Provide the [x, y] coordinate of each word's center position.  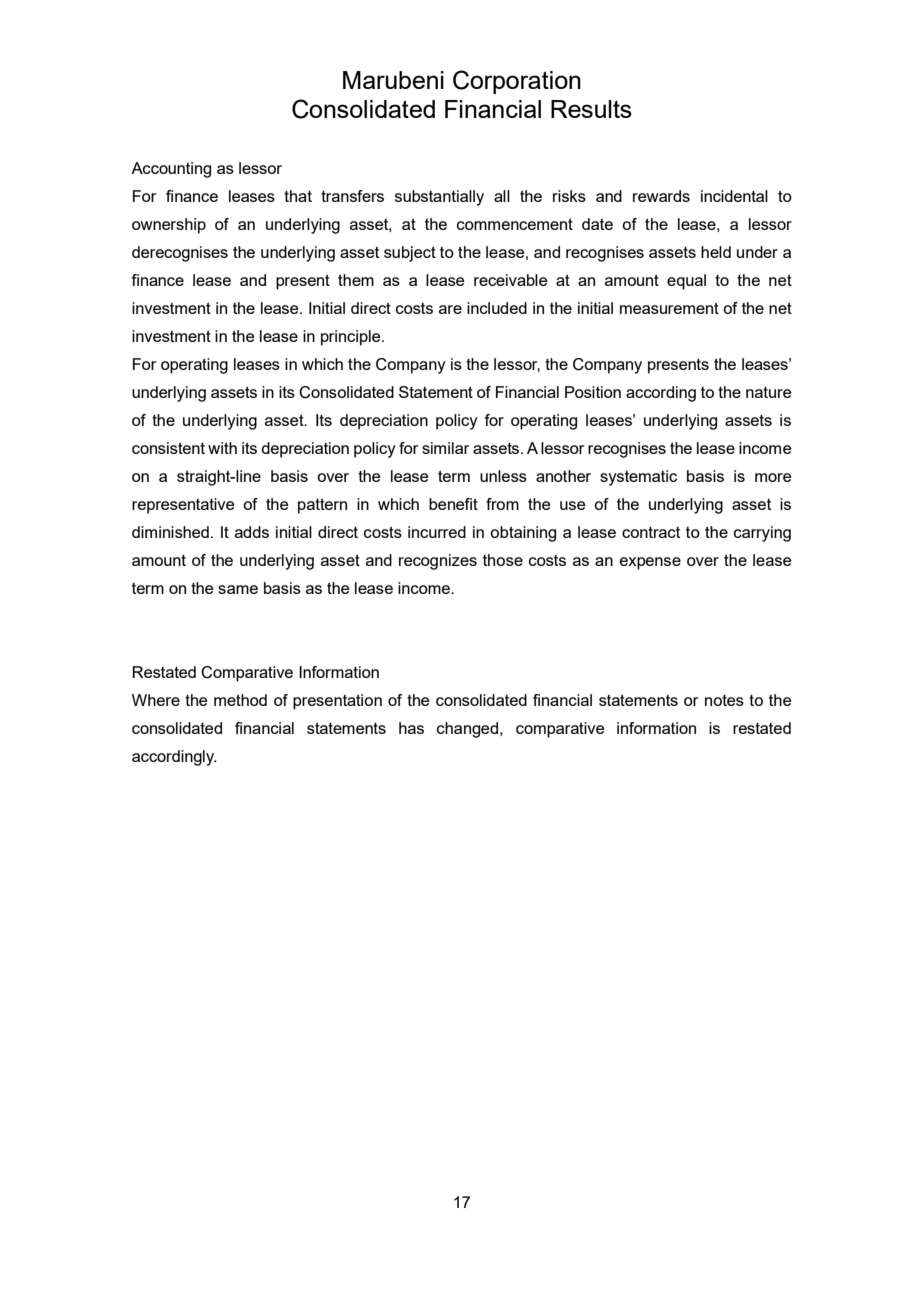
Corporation [517, 82]
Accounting [171, 170]
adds [252, 532]
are [450, 309]
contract [651, 532]
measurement [669, 308]
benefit [453, 504]
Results [591, 109]
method [240, 700]
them [356, 280]
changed [469, 730]
